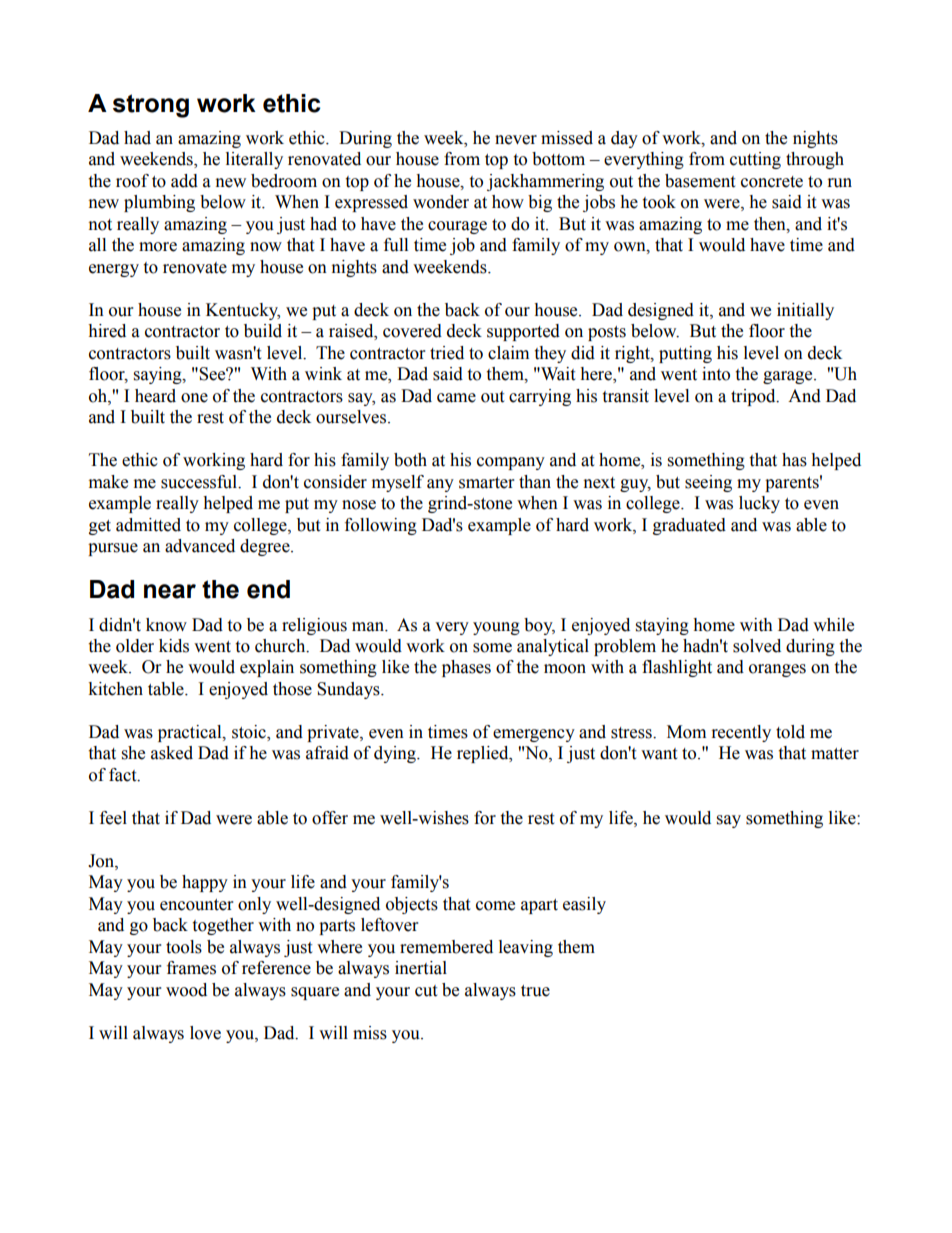 Image resolution: width=952 pixels, height=1233 pixels. Describe the element at coordinates (151, 106) in the document. I see `strong` at that location.
